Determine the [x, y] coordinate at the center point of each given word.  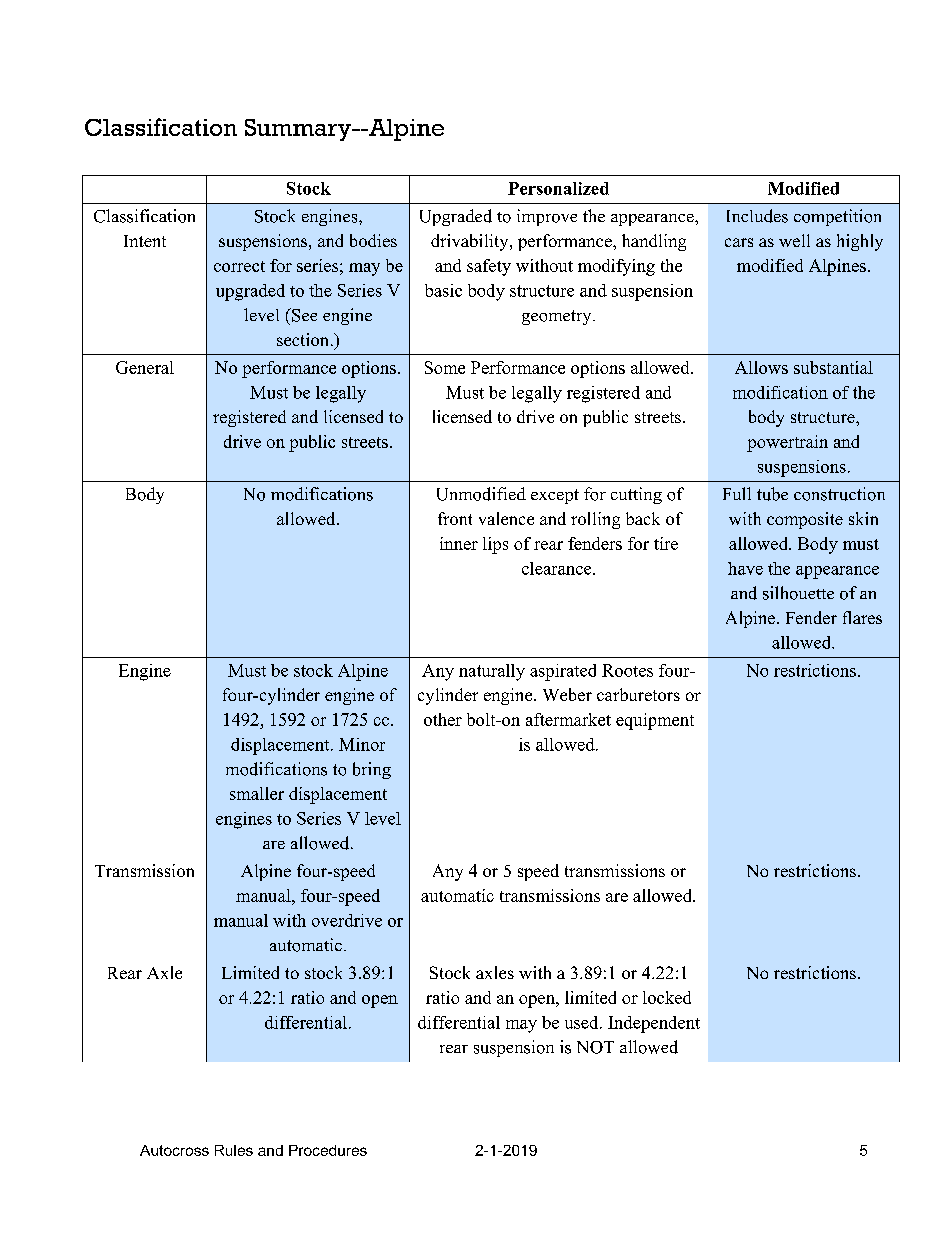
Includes [757, 216]
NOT [595, 1047]
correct [239, 266]
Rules [234, 1150]
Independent [654, 1024]
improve [547, 217]
